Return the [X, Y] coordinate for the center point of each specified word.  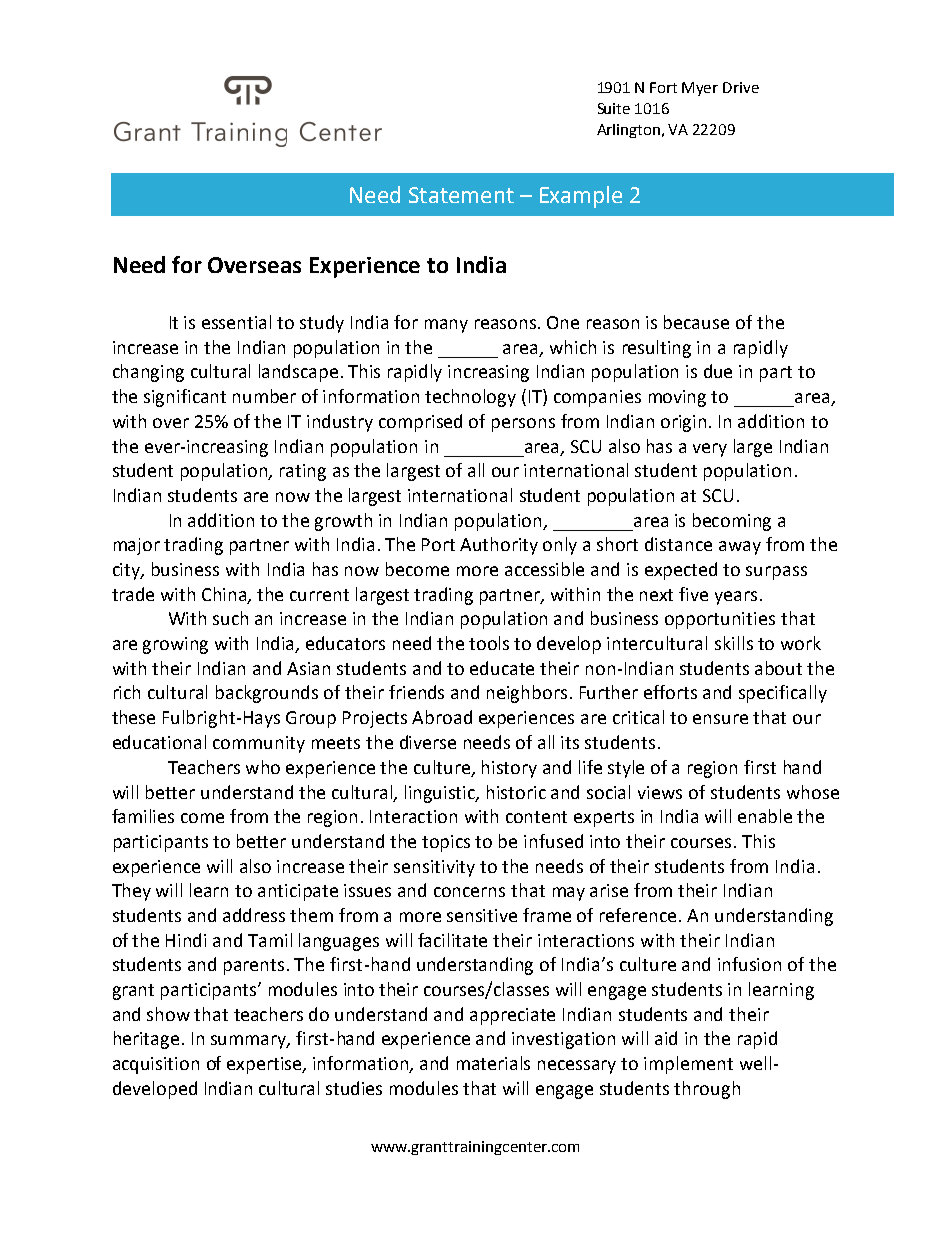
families [143, 816]
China [225, 595]
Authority [499, 546]
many [446, 326]
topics [446, 843]
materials [493, 1063]
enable [765, 816]
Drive [741, 87]
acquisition [156, 1065]
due [718, 371]
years [736, 598]
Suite [614, 108]
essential [236, 322]
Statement [461, 195]
